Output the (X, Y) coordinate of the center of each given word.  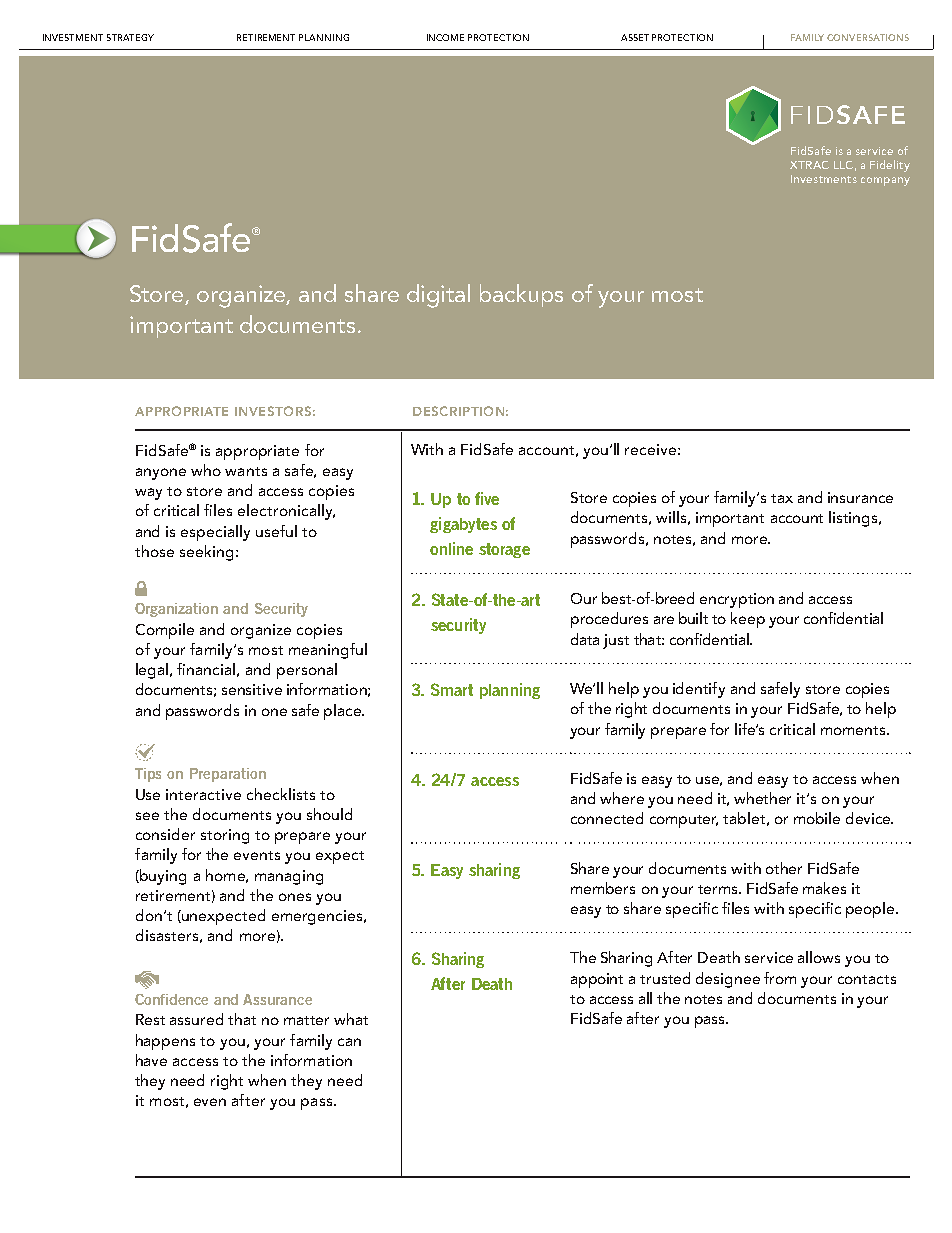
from (780, 978)
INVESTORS (273, 411)
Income (445, 37)
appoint (597, 980)
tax (782, 498)
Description (458, 411)
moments (854, 730)
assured (196, 1019)
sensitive (252, 689)
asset (635, 37)
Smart (452, 689)
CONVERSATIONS (868, 37)
